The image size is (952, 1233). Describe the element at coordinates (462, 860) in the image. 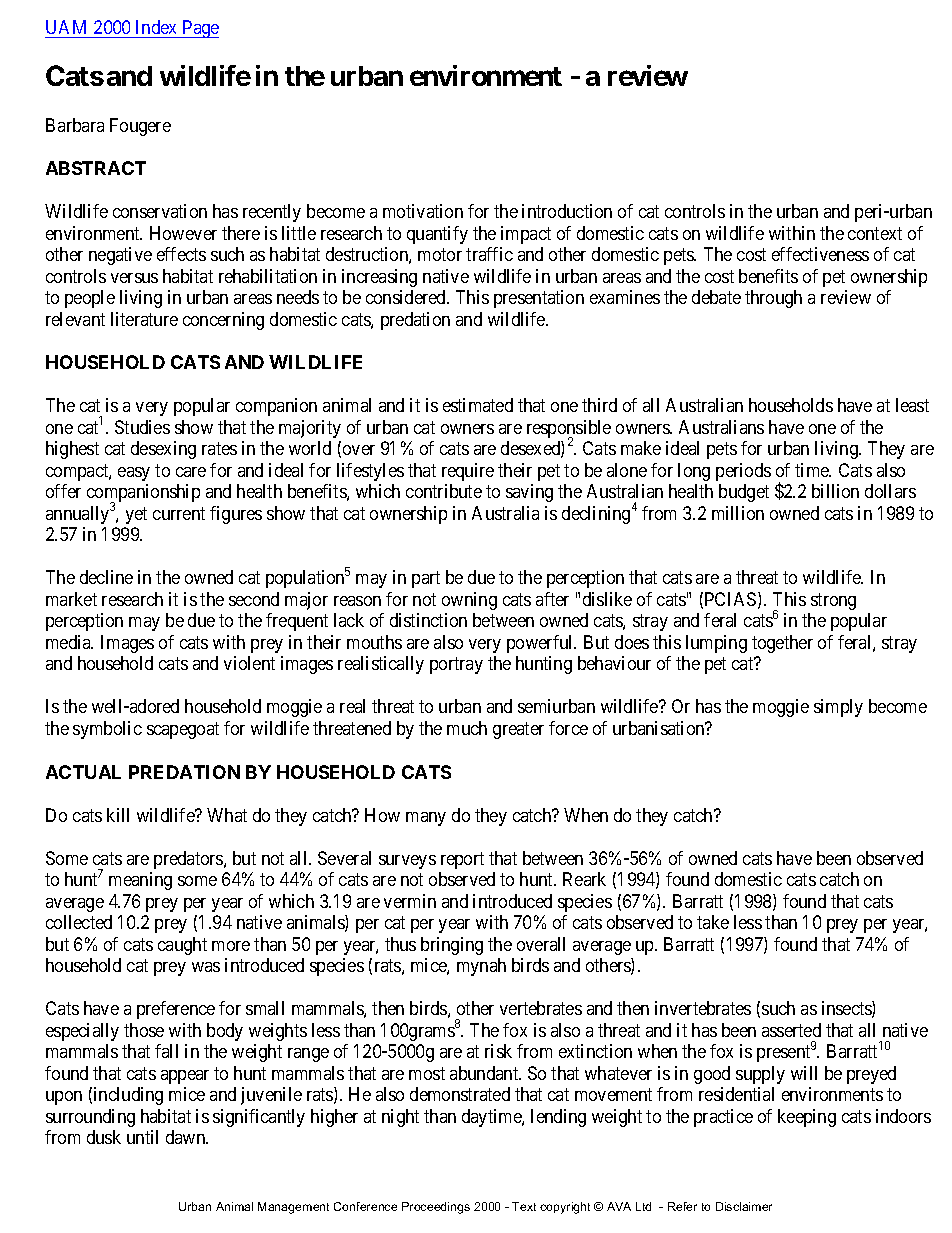

I see `report` at that location.
